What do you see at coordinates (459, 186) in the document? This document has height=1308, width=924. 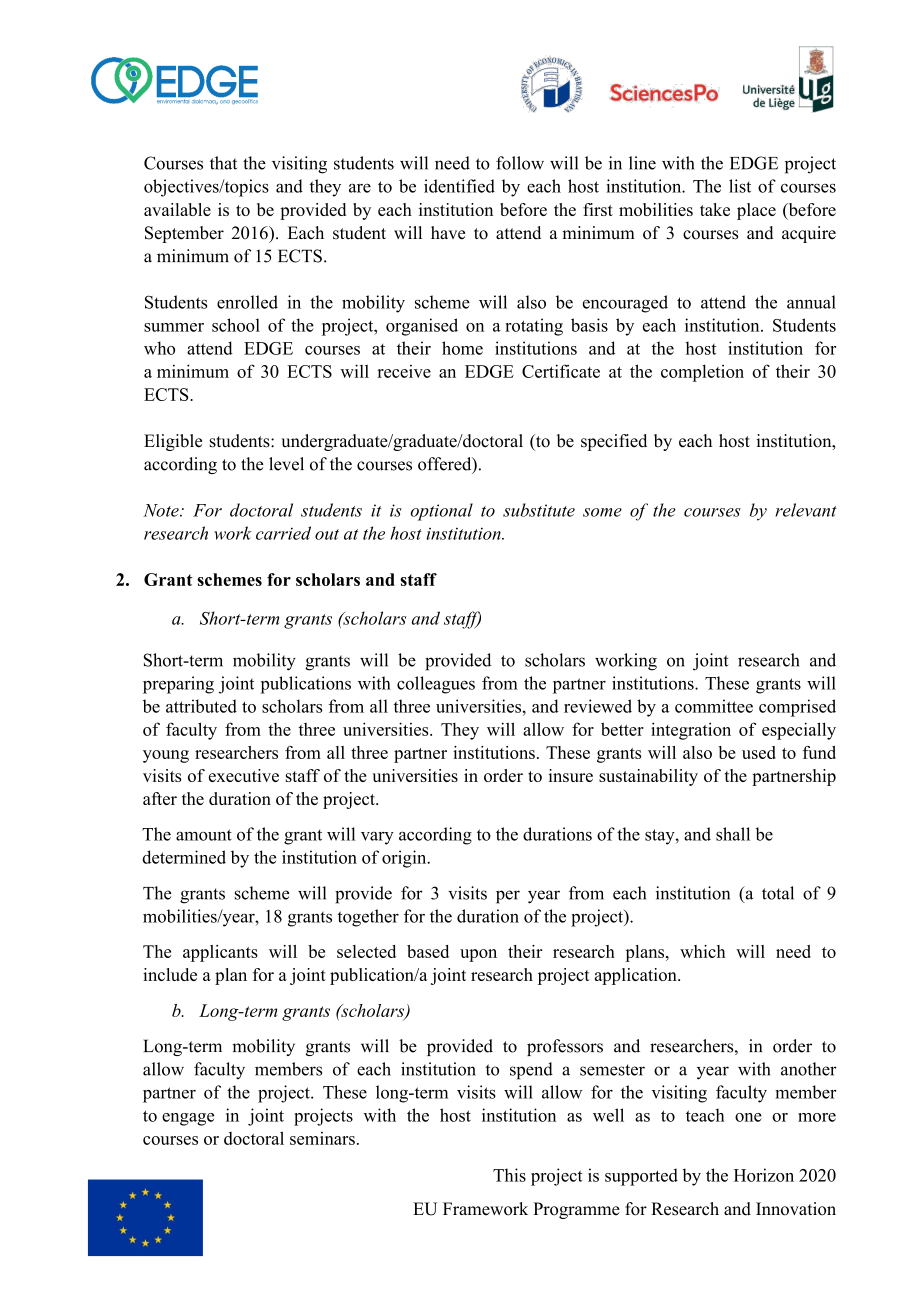 I see `identified` at bounding box center [459, 186].
